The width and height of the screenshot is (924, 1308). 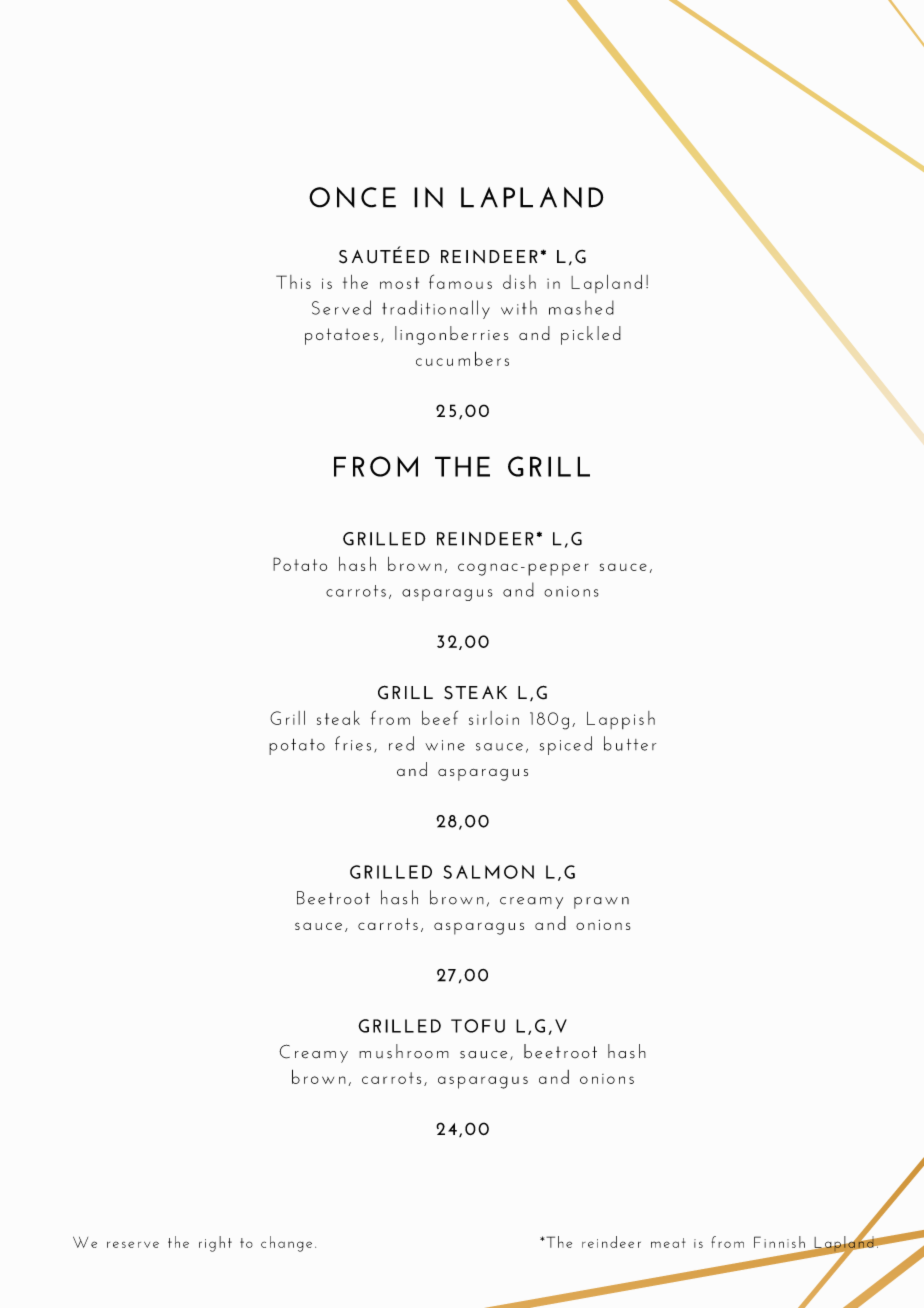 I want to click on fries, so click(x=353, y=743).
